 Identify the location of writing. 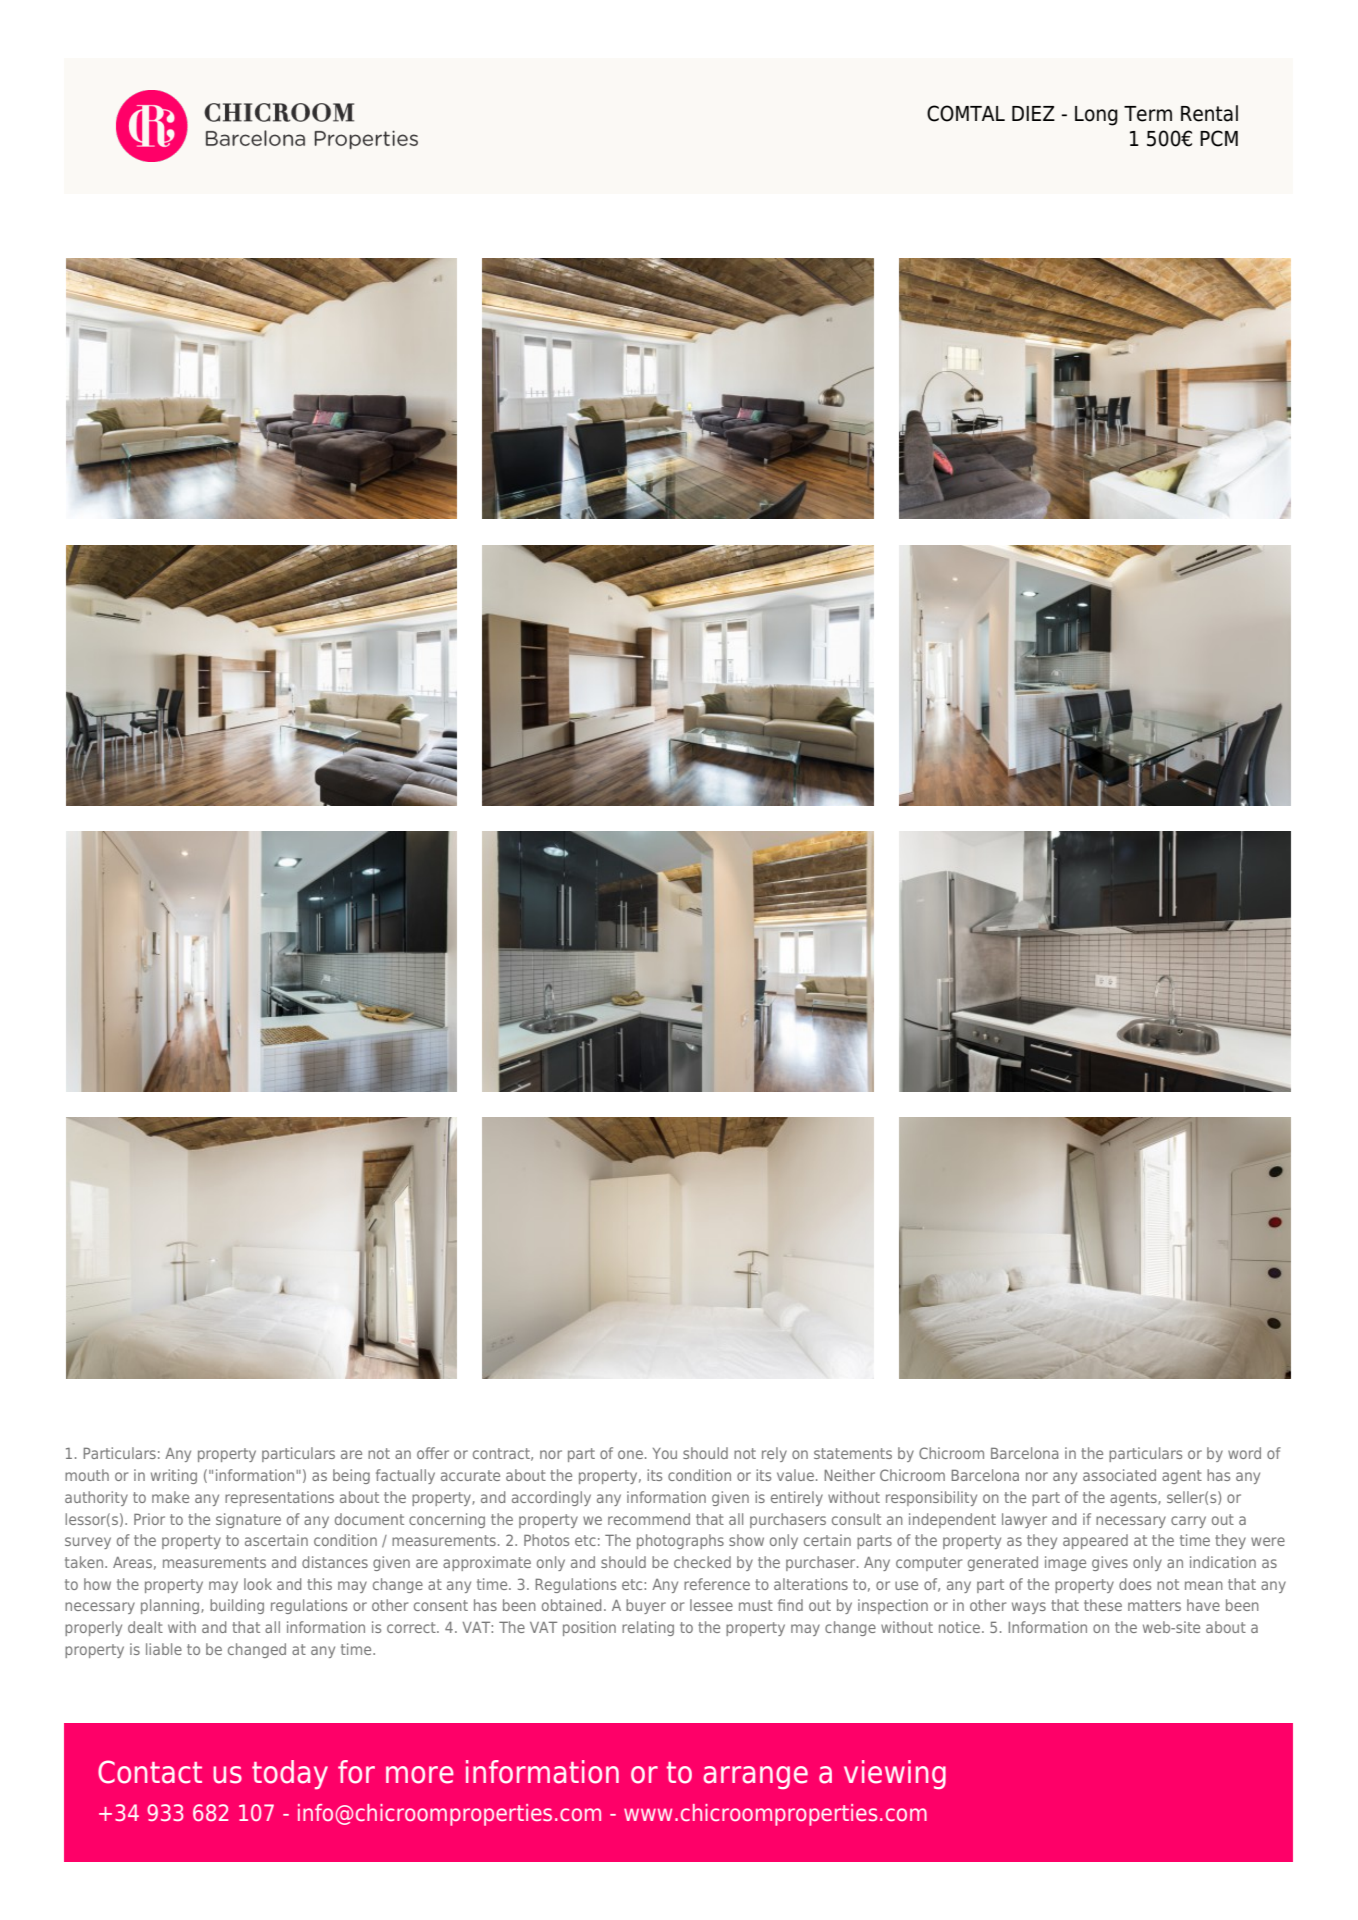
(174, 1476).
